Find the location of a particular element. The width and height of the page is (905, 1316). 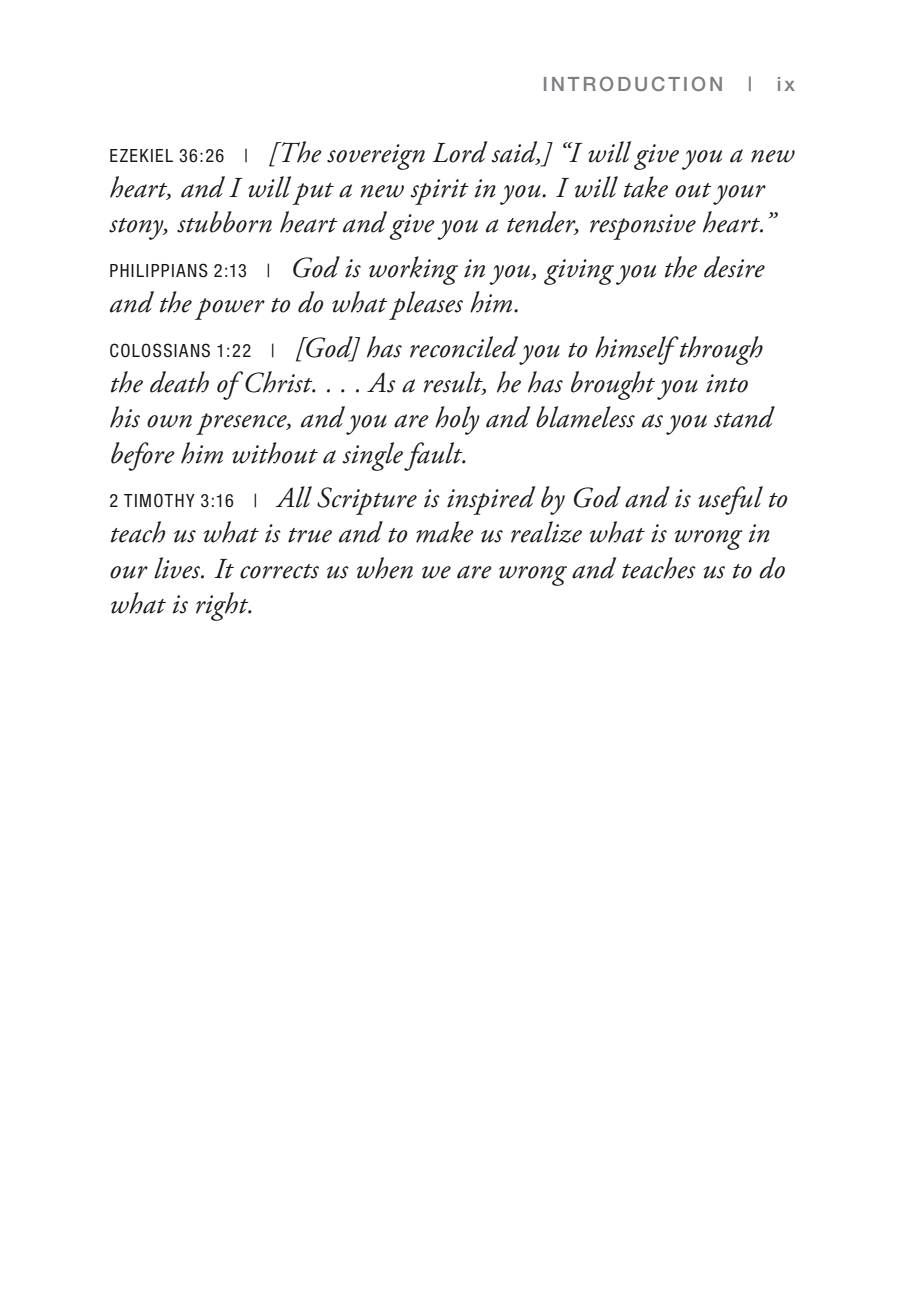

PHILIPPIANS is located at coordinates (159, 270).
